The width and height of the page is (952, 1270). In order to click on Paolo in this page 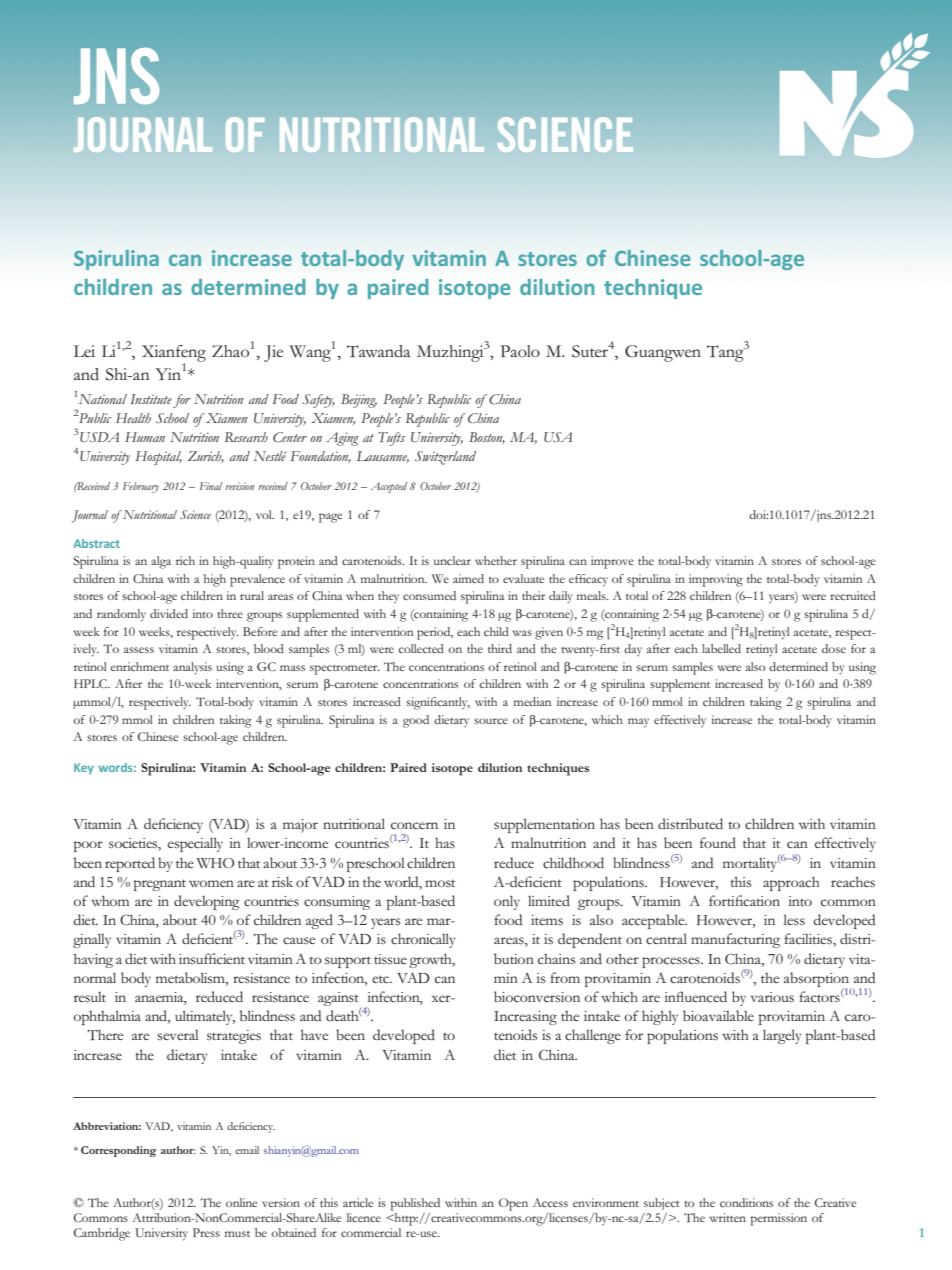, I will do `click(520, 351)`.
